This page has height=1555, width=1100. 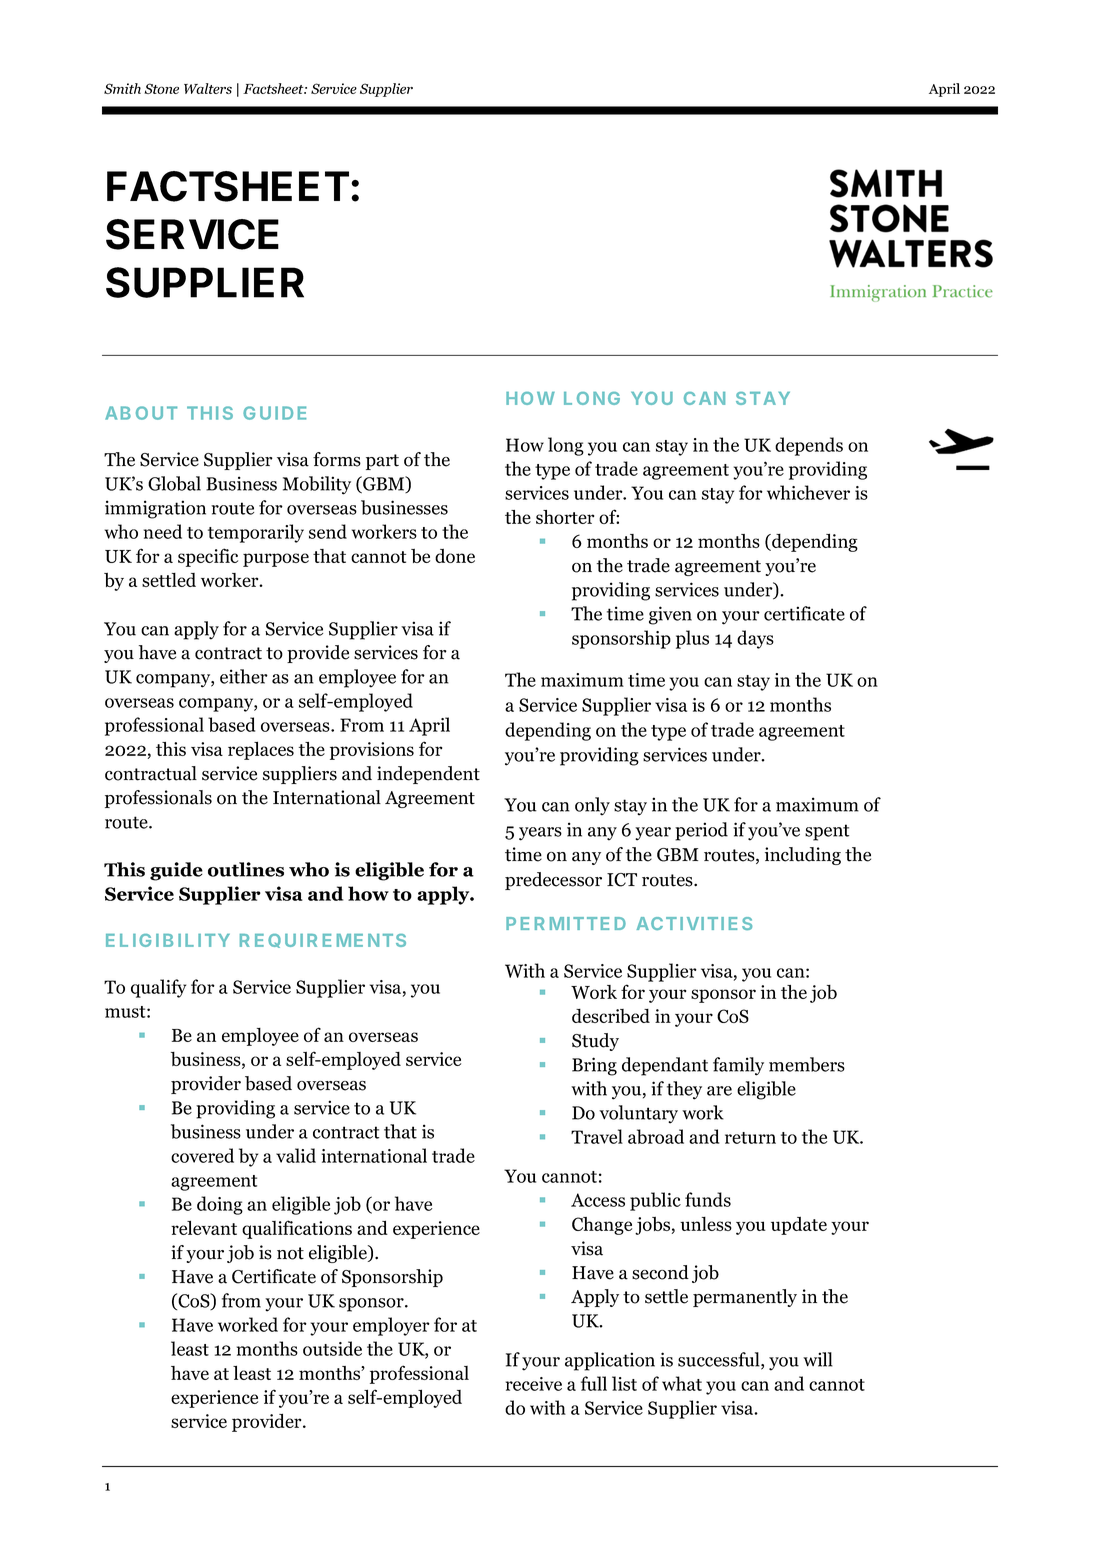 What do you see at coordinates (428, 775) in the page?
I see `independent` at bounding box center [428, 775].
